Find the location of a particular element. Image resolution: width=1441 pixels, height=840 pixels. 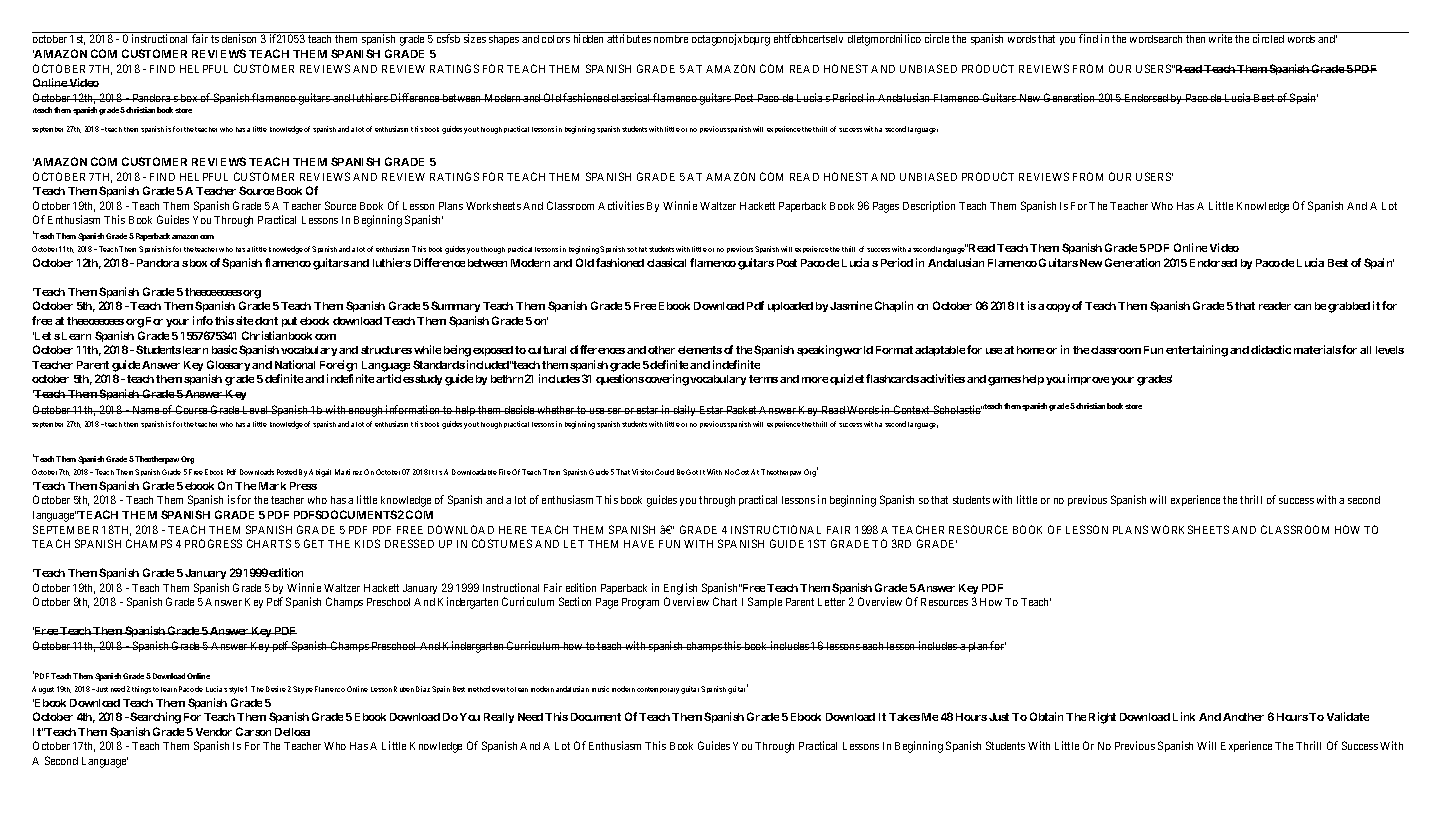

Searching is located at coordinates (155, 718).
